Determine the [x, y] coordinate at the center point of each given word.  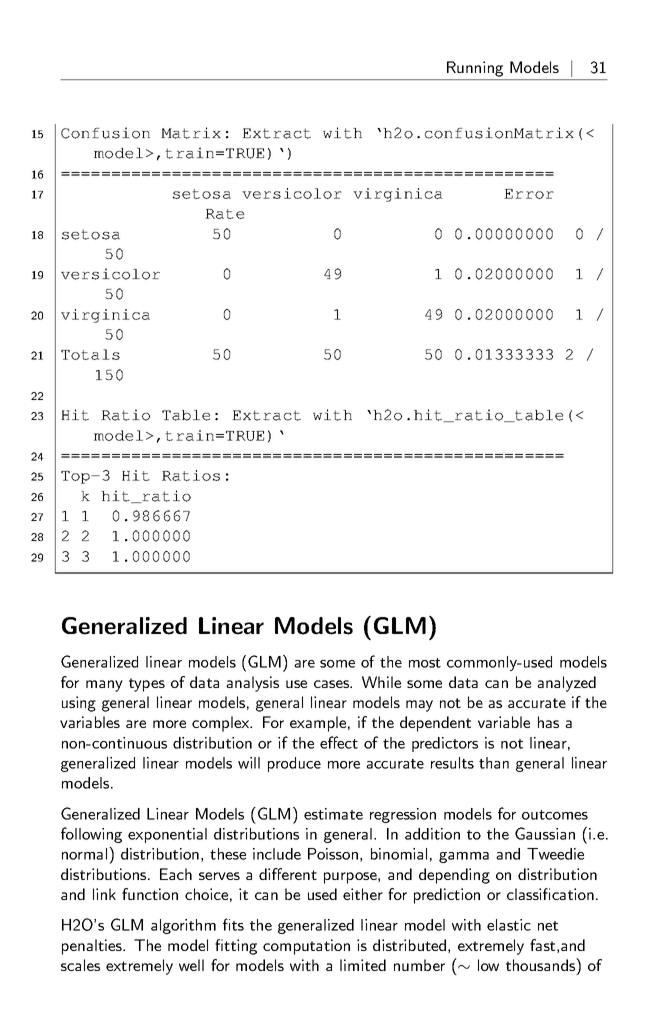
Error [529, 194]
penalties [93, 947]
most [425, 663]
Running [475, 69]
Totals [90, 354]
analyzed [566, 684]
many [104, 686]
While [381, 682]
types [147, 685]
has [548, 722]
